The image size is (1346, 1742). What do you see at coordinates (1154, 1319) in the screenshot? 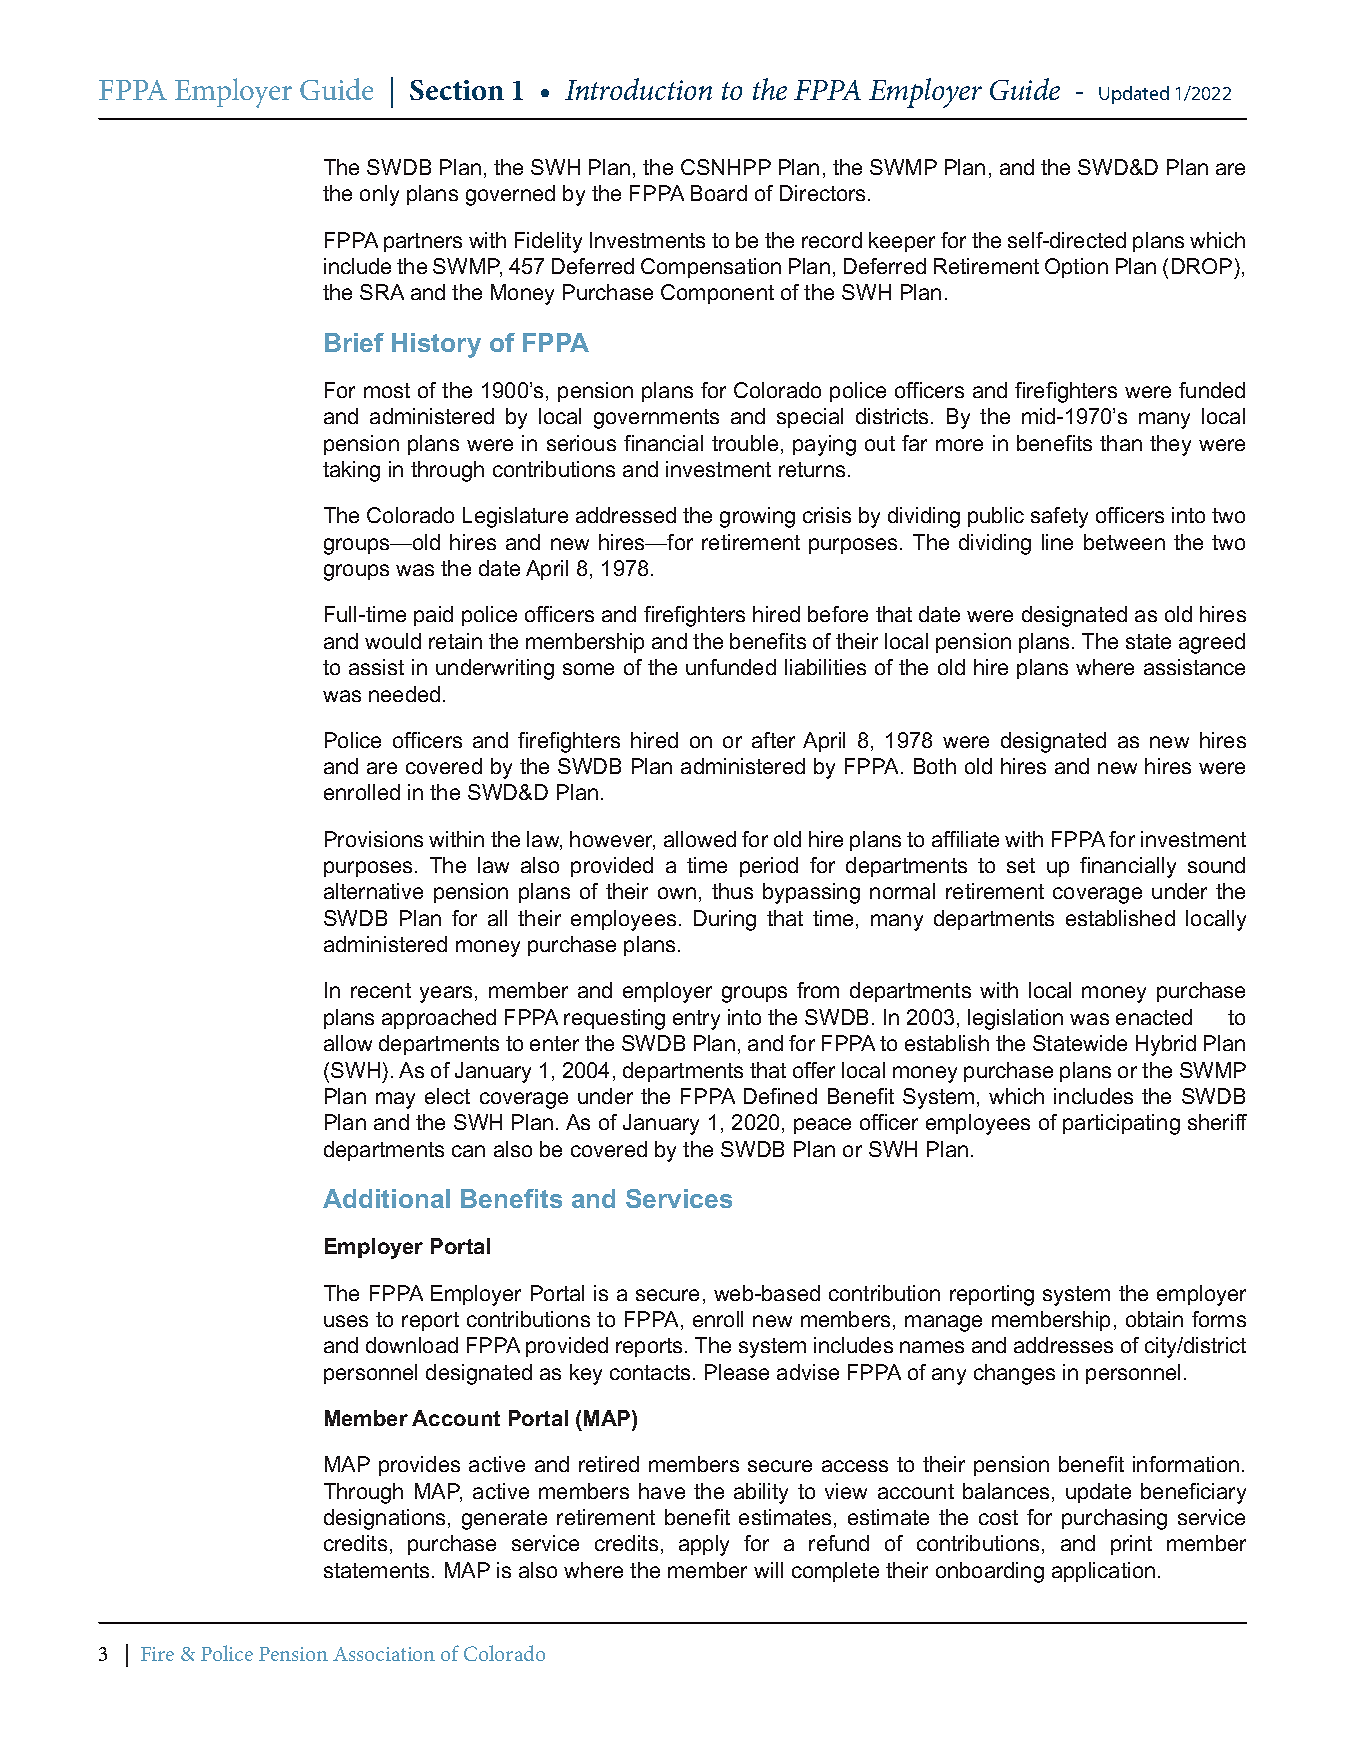
I see `obtain` at bounding box center [1154, 1319].
